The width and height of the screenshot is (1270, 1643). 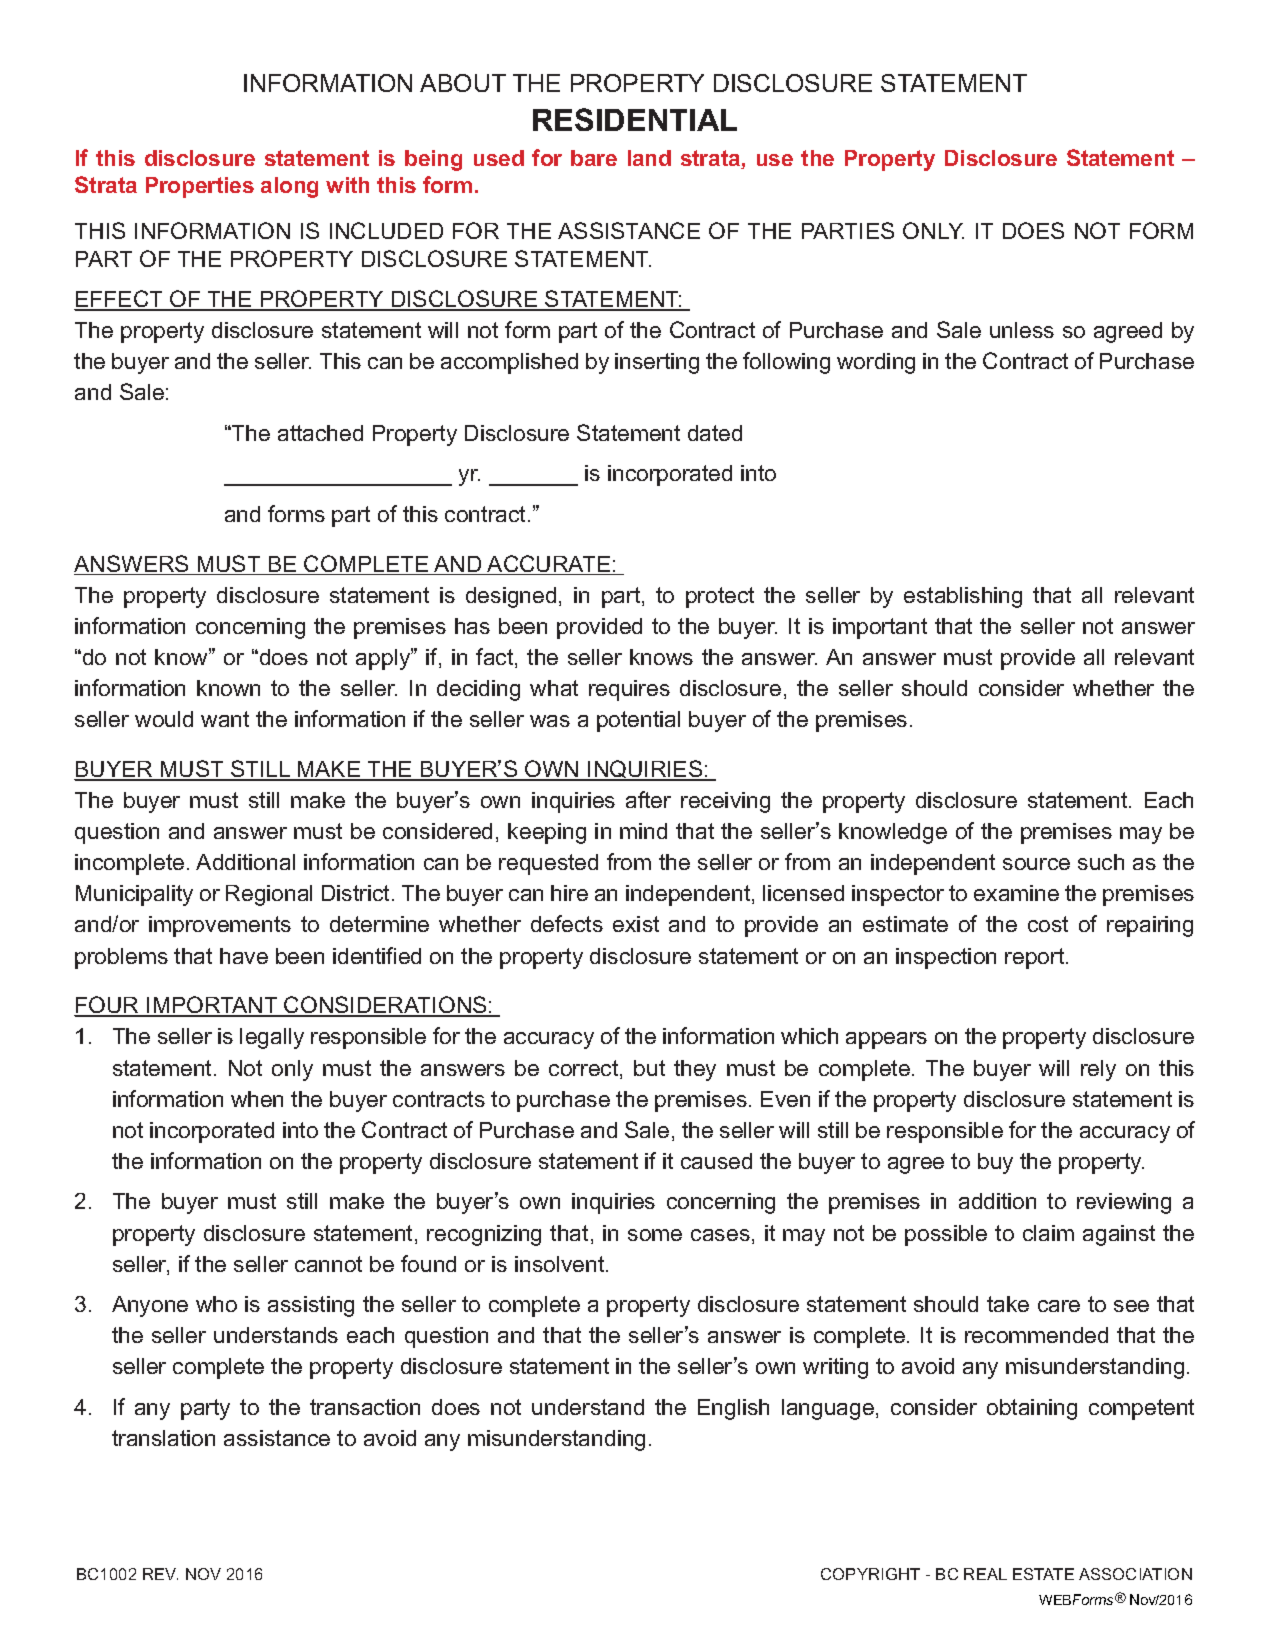 I want to click on unless, so click(x=1022, y=330).
